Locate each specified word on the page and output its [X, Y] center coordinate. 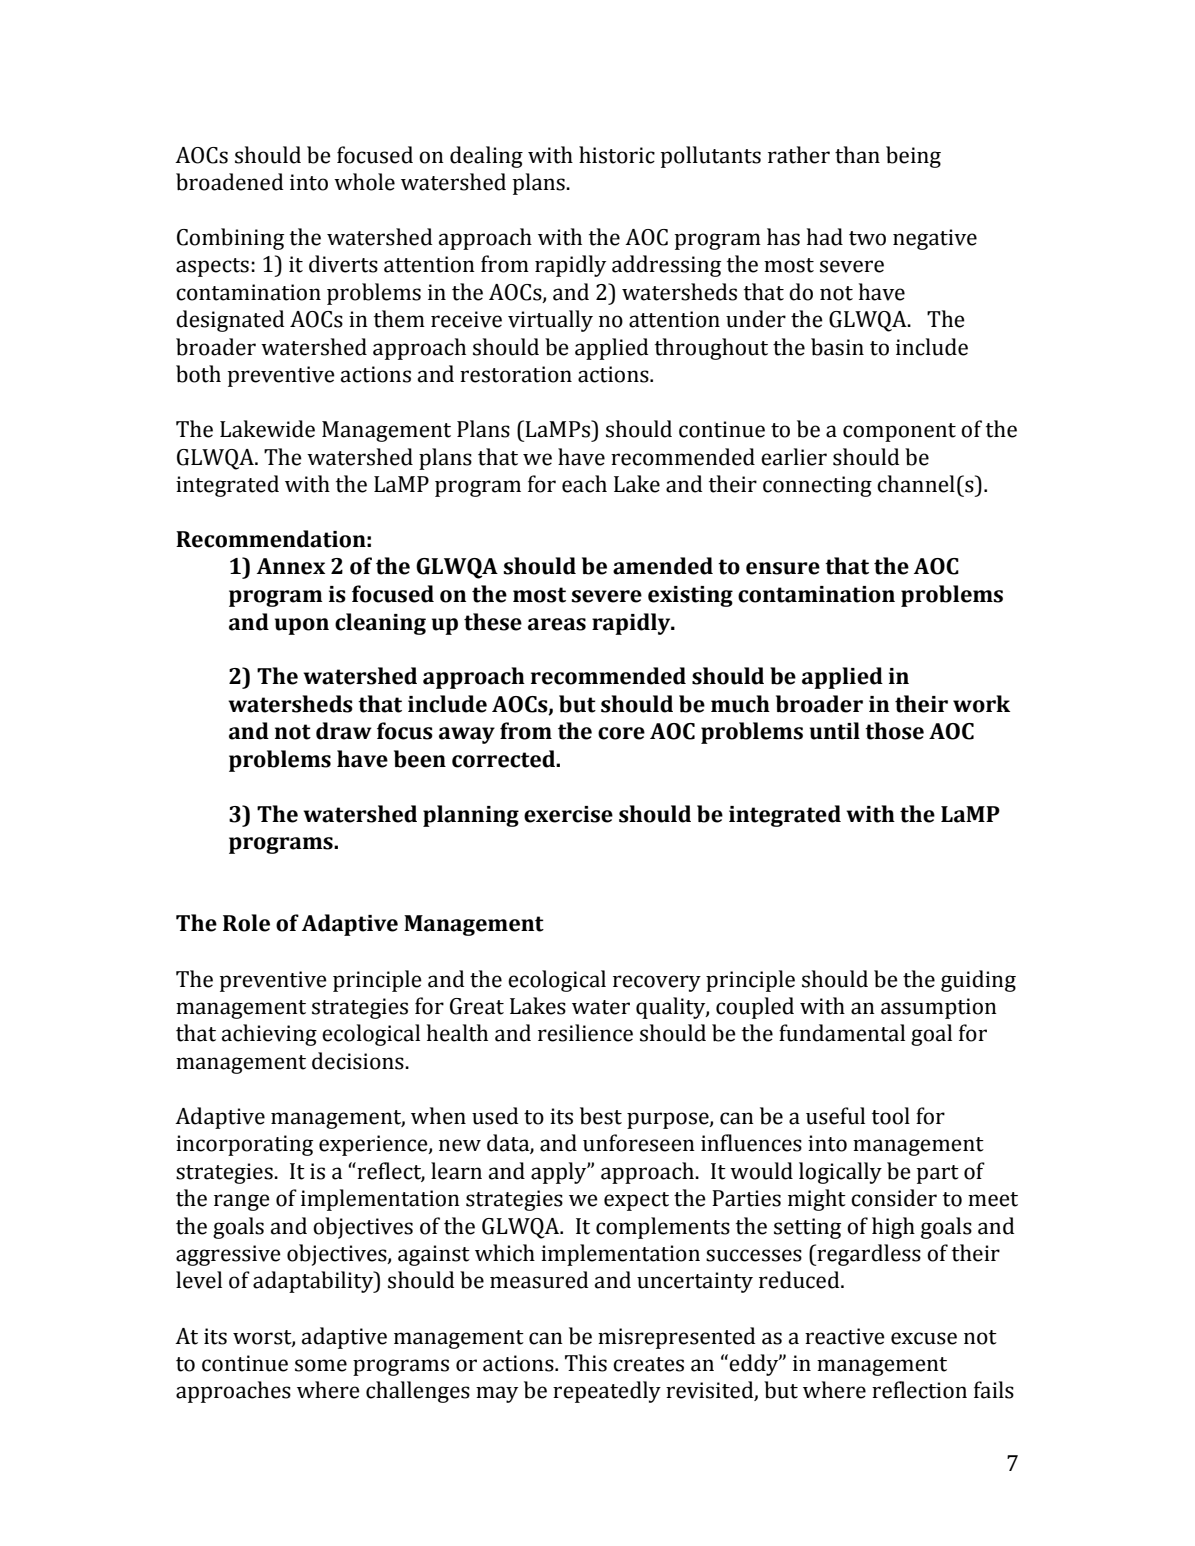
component [899, 432]
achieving [269, 1035]
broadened [230, 182]
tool [891, 1116]
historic [617, 155]
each [584, 484]
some [321, 1365]
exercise [568, 814]
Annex [291, 566]
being [913, 157]
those [894, 731]
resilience [585, 1033]
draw [344, 731]
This [586, 1363]
